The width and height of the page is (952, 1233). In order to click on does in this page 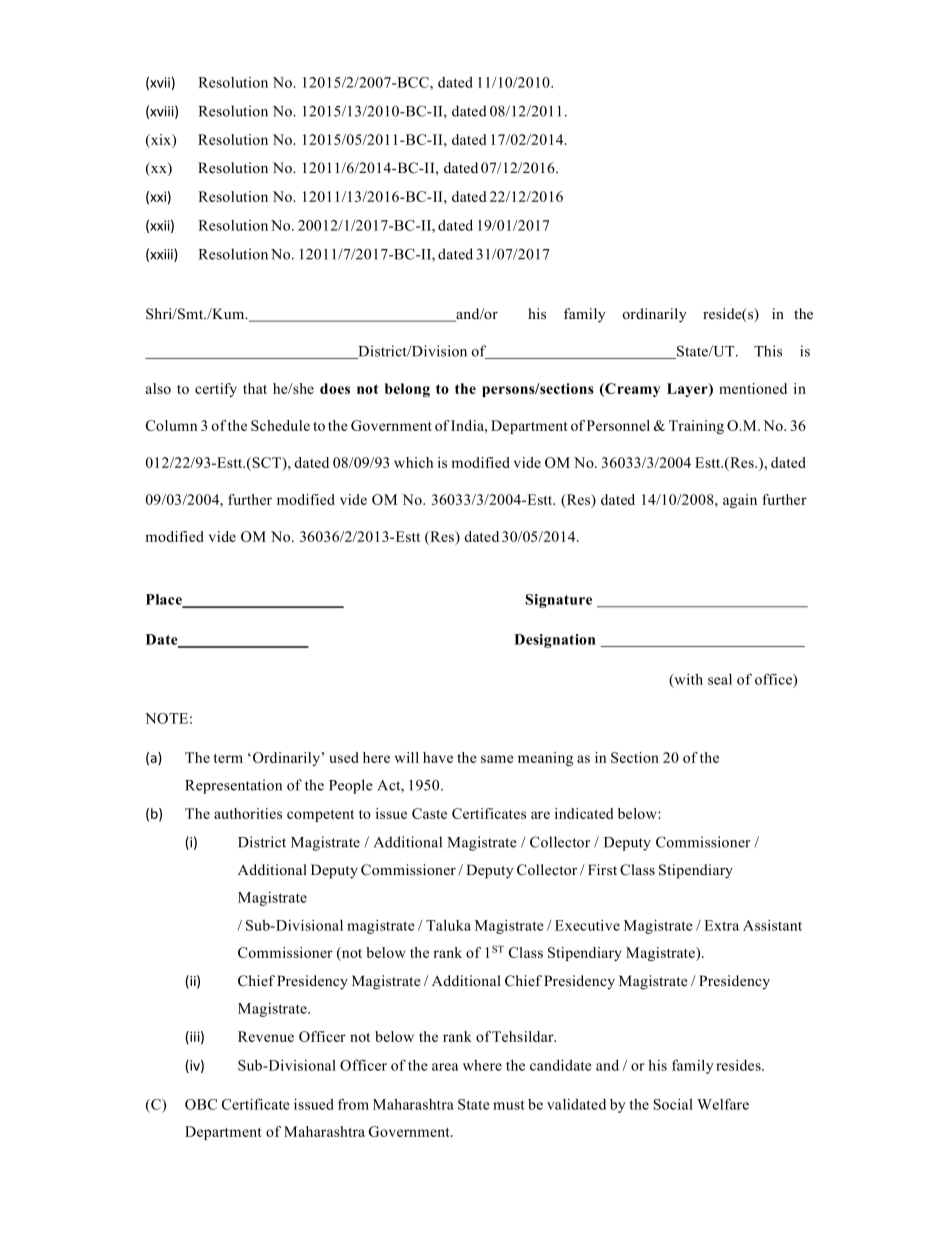, I will do `click(335, 388)`.
